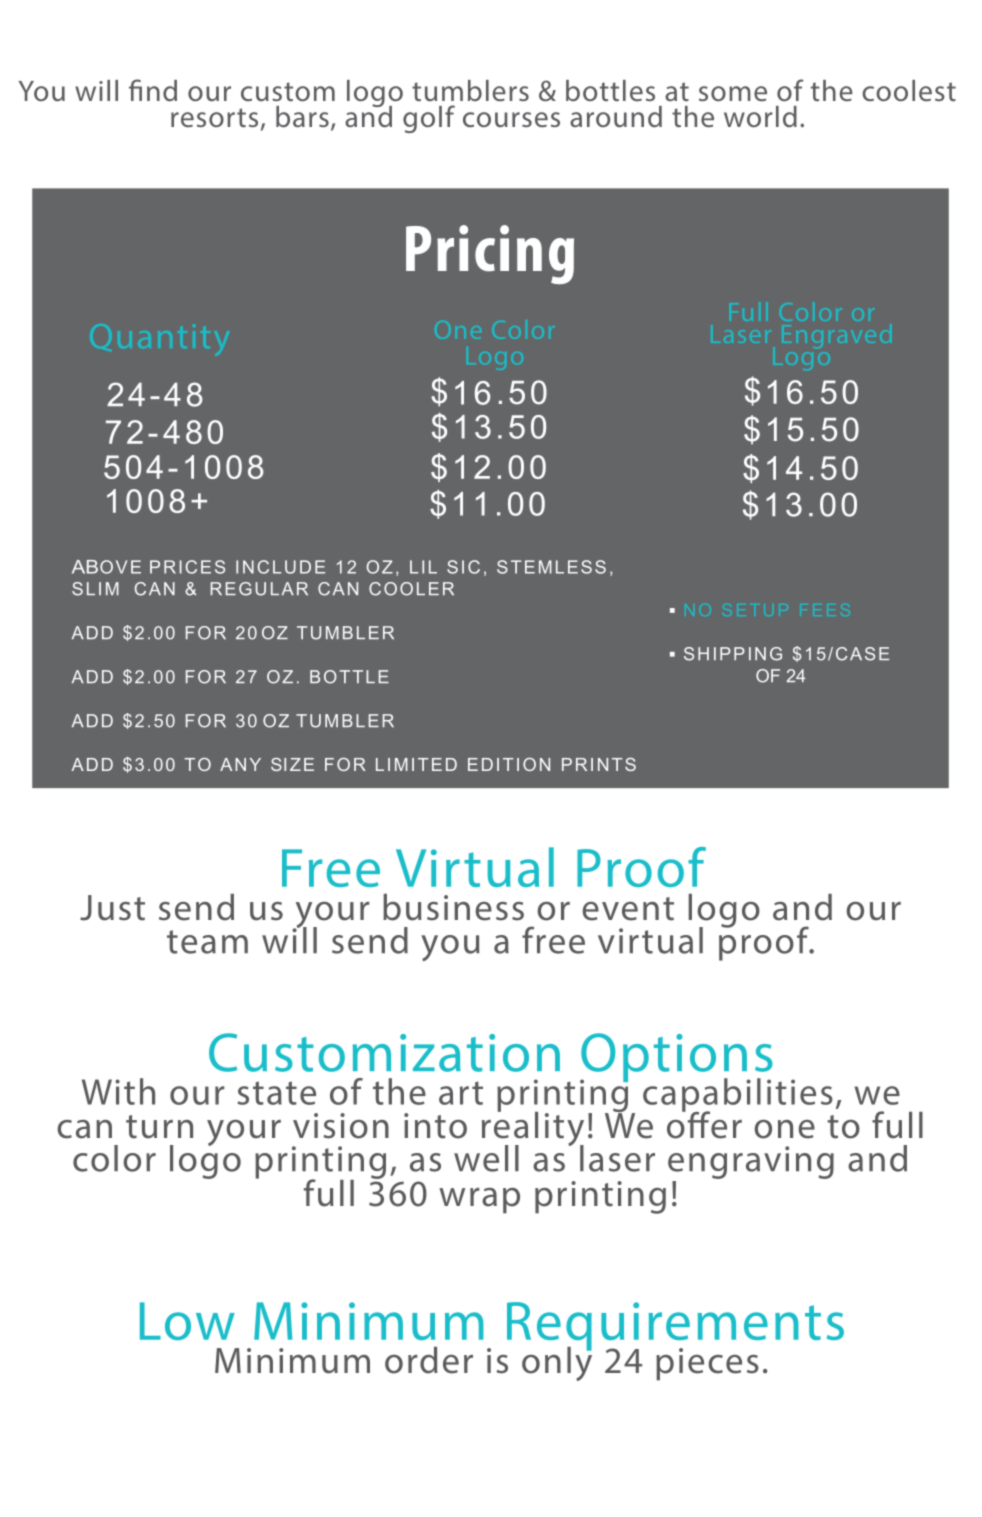 The image size is (982, 1517). What do you see at coordinates (214, 117) in the screenshot?
I see `resorts` at bounding box center [214, 117].
